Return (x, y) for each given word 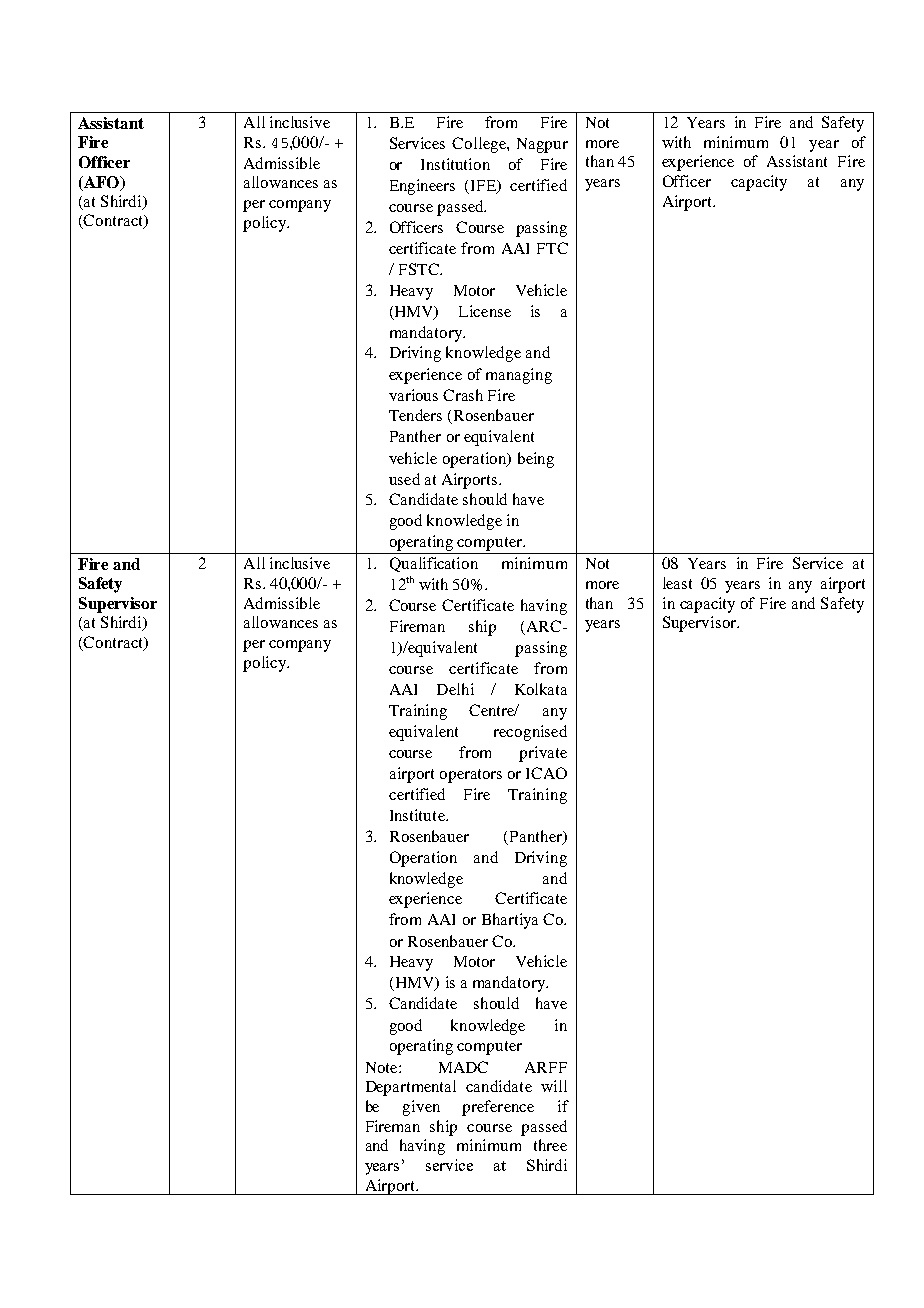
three (550, 1145)
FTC (552, 248)
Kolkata (541, 689)
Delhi (455, 689)
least (677, 583)
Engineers (422, 187)
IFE (485, 186)
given (421, 1108)
